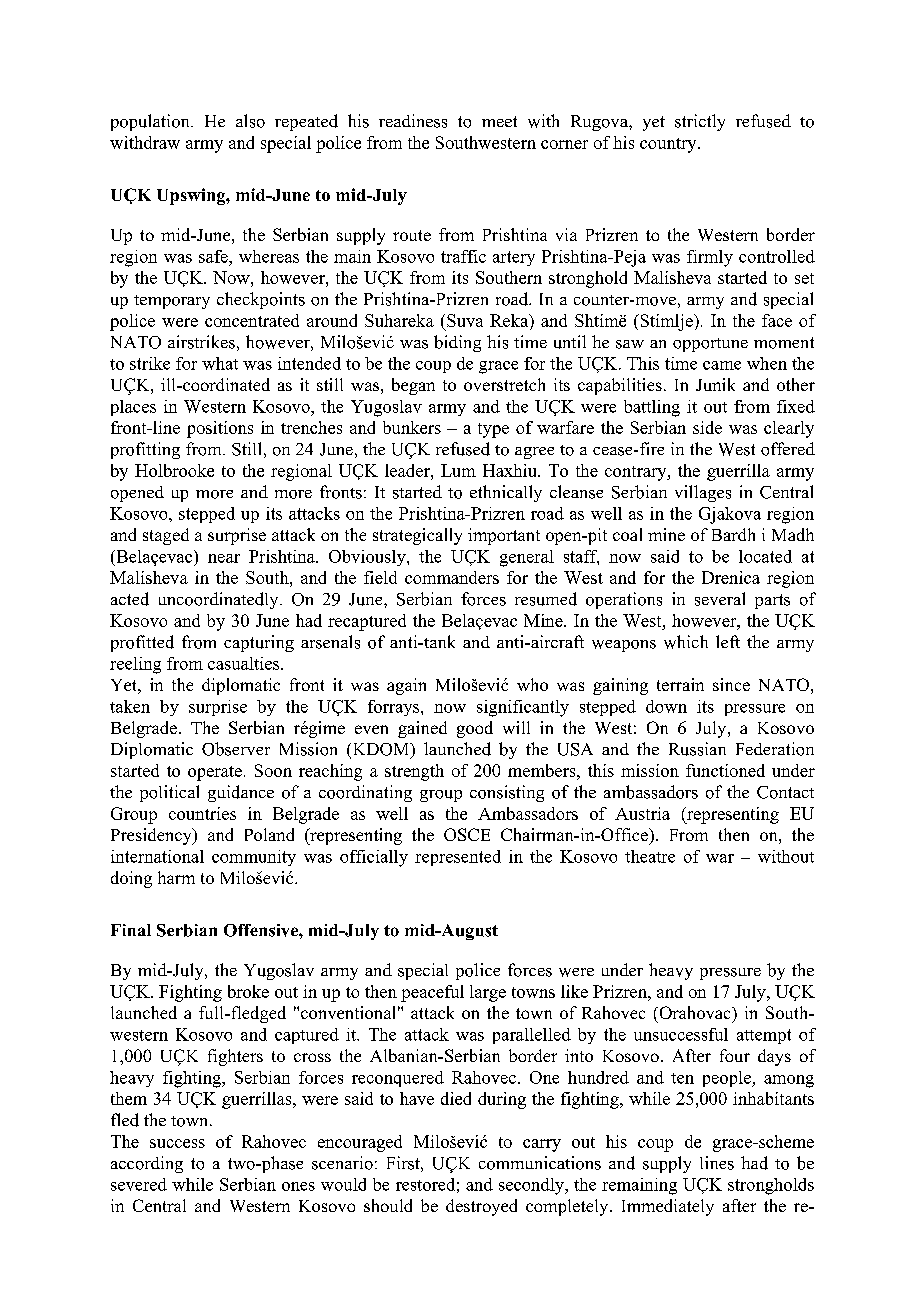 The image size is (924, 1308). Describe the element at coordinates (668, 1207) in the page. I see `Immediately` at that location.
